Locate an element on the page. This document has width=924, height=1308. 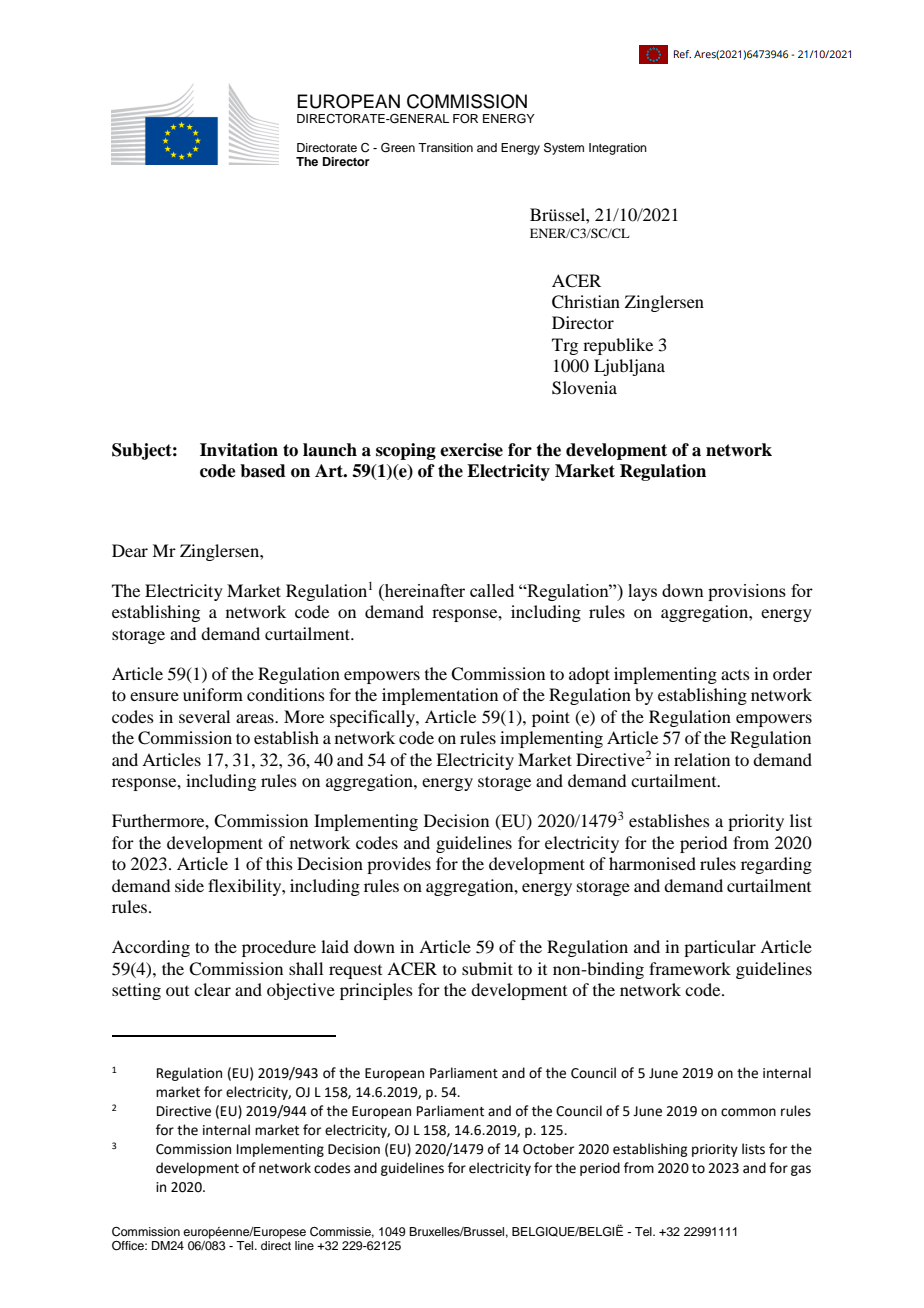
exercise is located at coordinates (471, 450).
